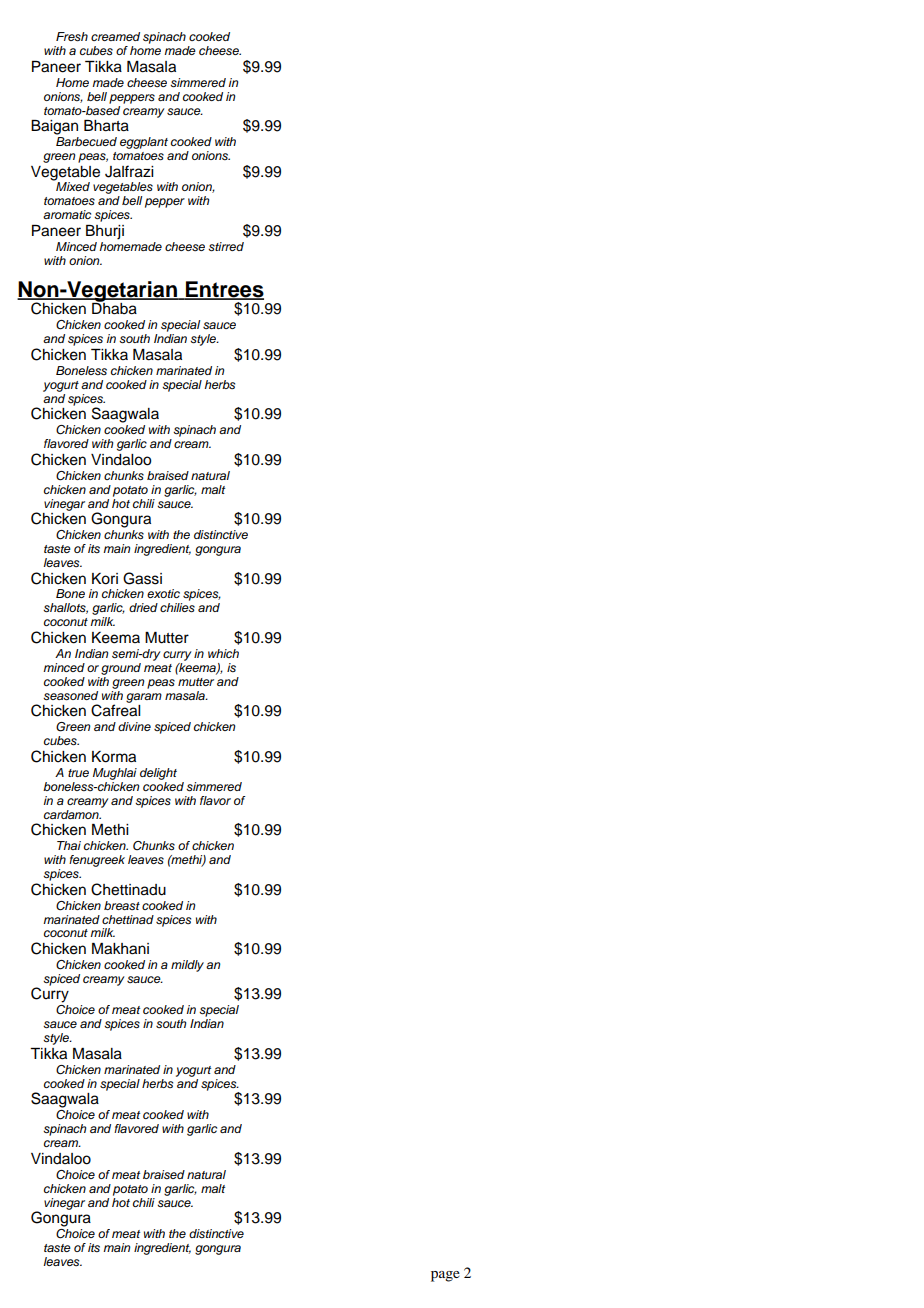 This screenshot has height=1308, width=924. Describe the element at coordinates (97, 861) in the screenshot. I see `fenugreek` at that location.
